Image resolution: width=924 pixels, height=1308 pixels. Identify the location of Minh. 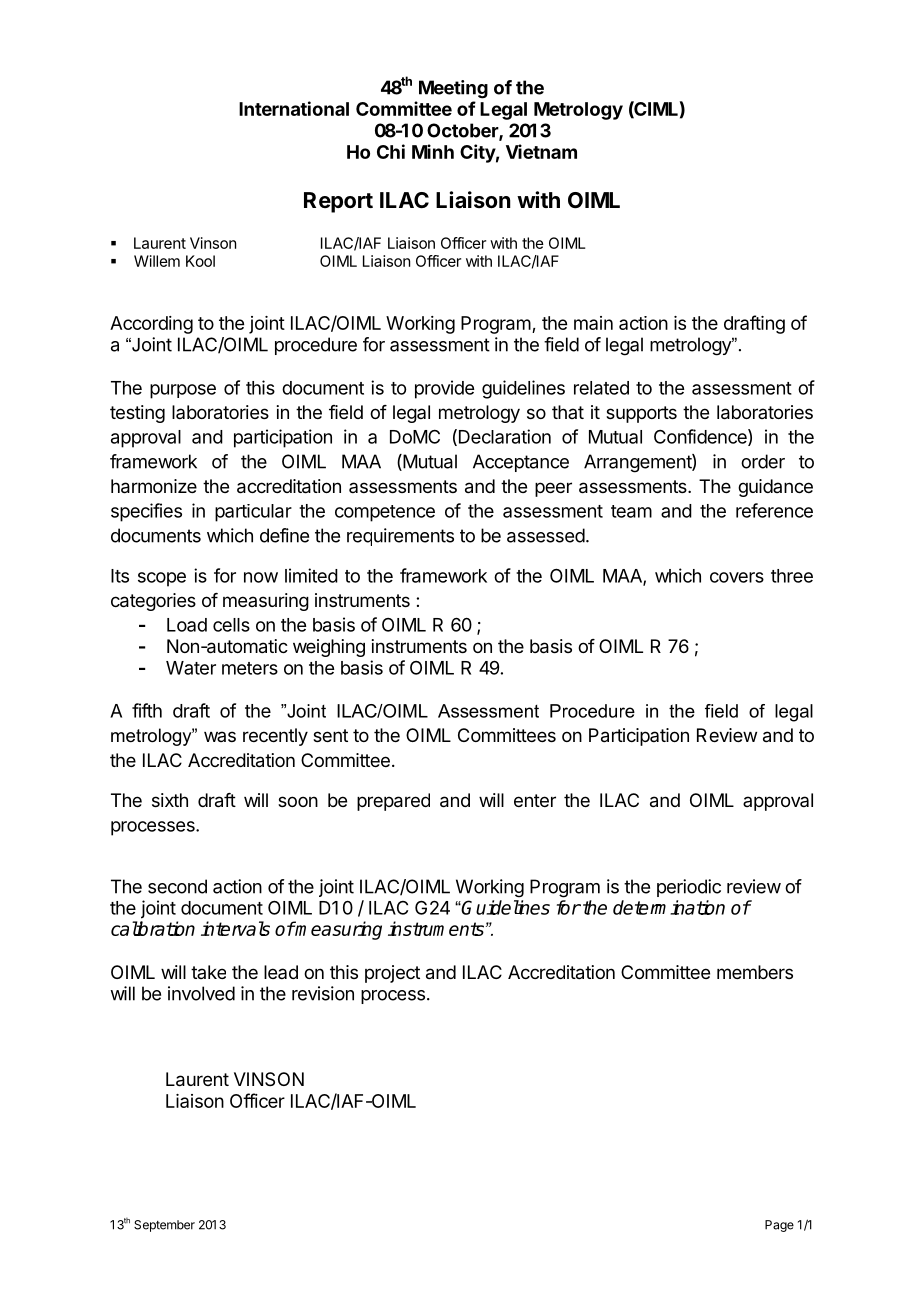
(433, 151).
